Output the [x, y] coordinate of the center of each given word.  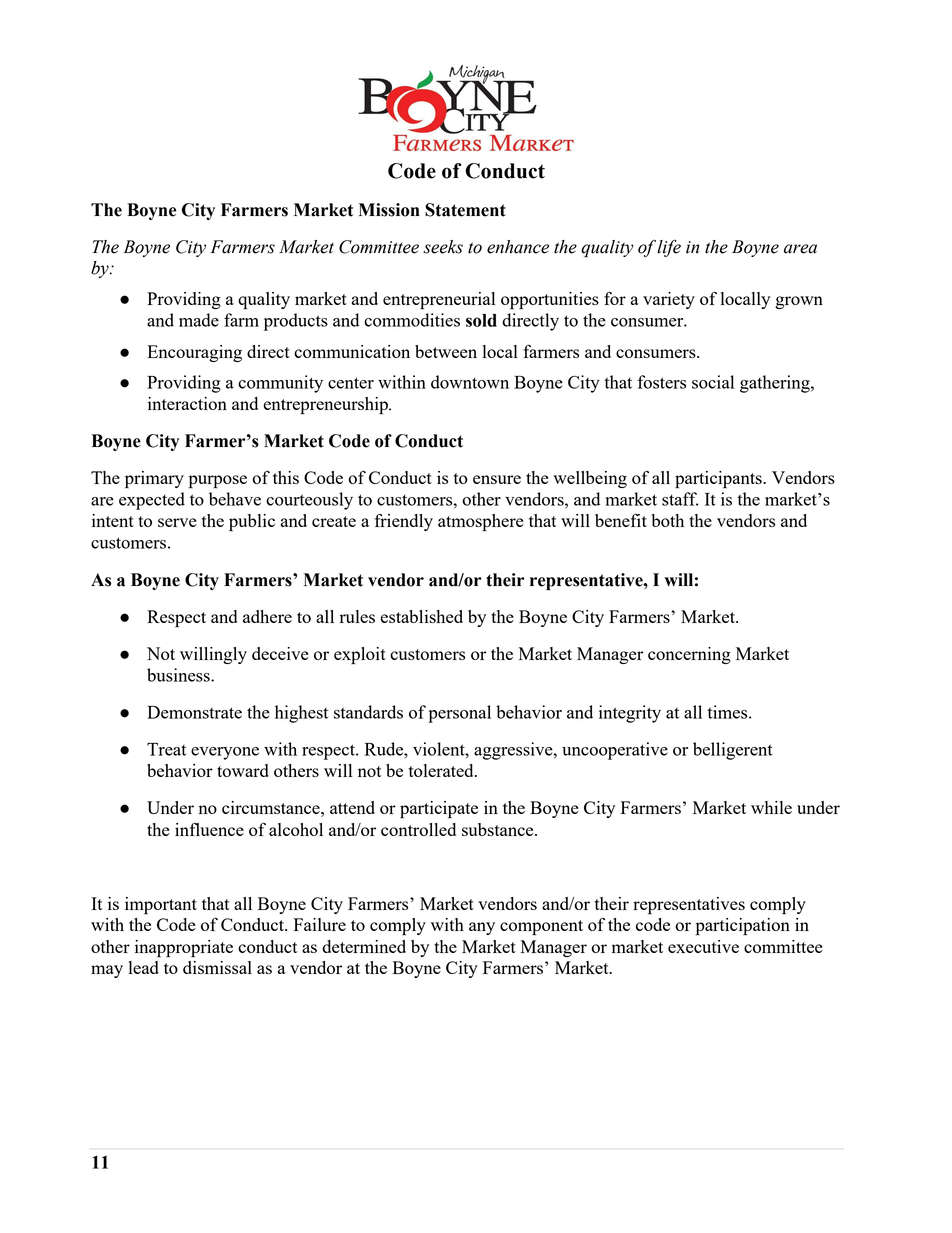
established [421, 616]
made [199, 320]
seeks [443, 247]
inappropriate [184, 949]
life [669, 248]
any [482, 928]
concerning [689, 655]
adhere [267, 616]
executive [703, 946]
